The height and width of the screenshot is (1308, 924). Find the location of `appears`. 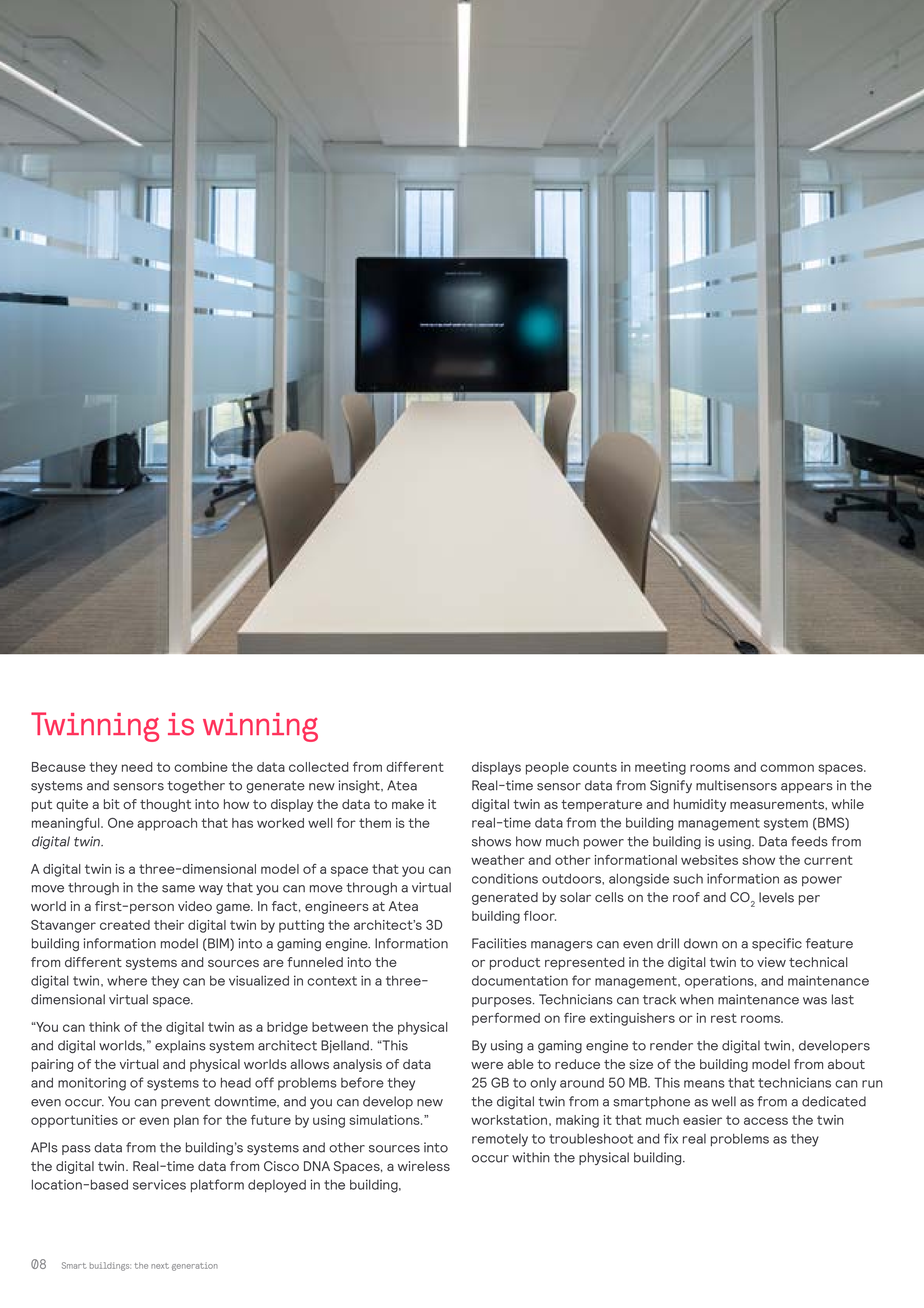

appears is located at coordinates (807, 788).
